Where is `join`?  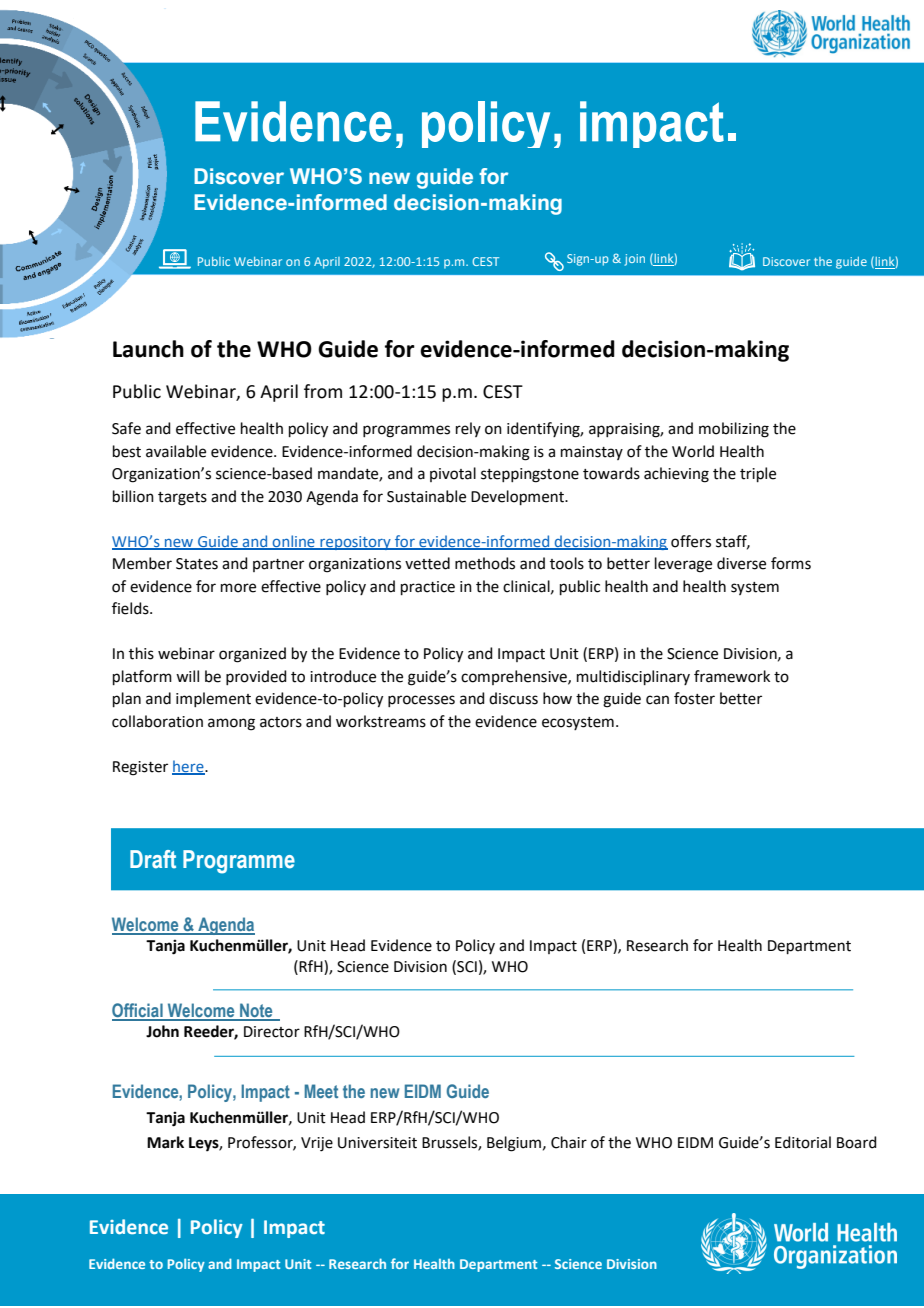
join is located at coordinates (634, 260).
